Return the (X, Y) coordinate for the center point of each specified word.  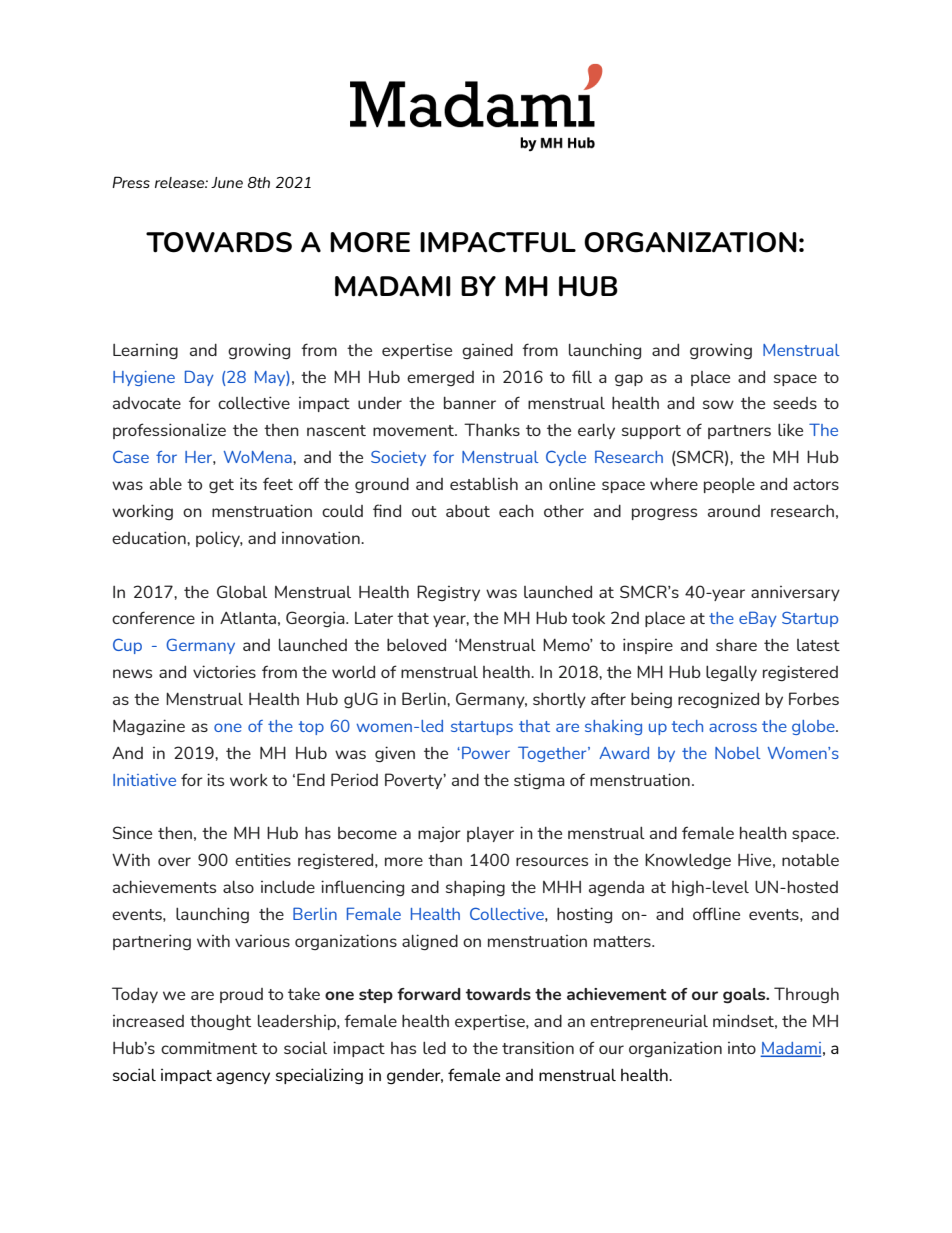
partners (739, 432)
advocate (147, 403)
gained (487, 351)
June (227, 182)
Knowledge (688, 861)
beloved (416, 644)
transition (538, 1047)
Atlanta (248, 617)
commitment (209, 1047)
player (490, 834)
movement (414, 430)
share (736, 644)
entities (263, 860)
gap (629, 380)
